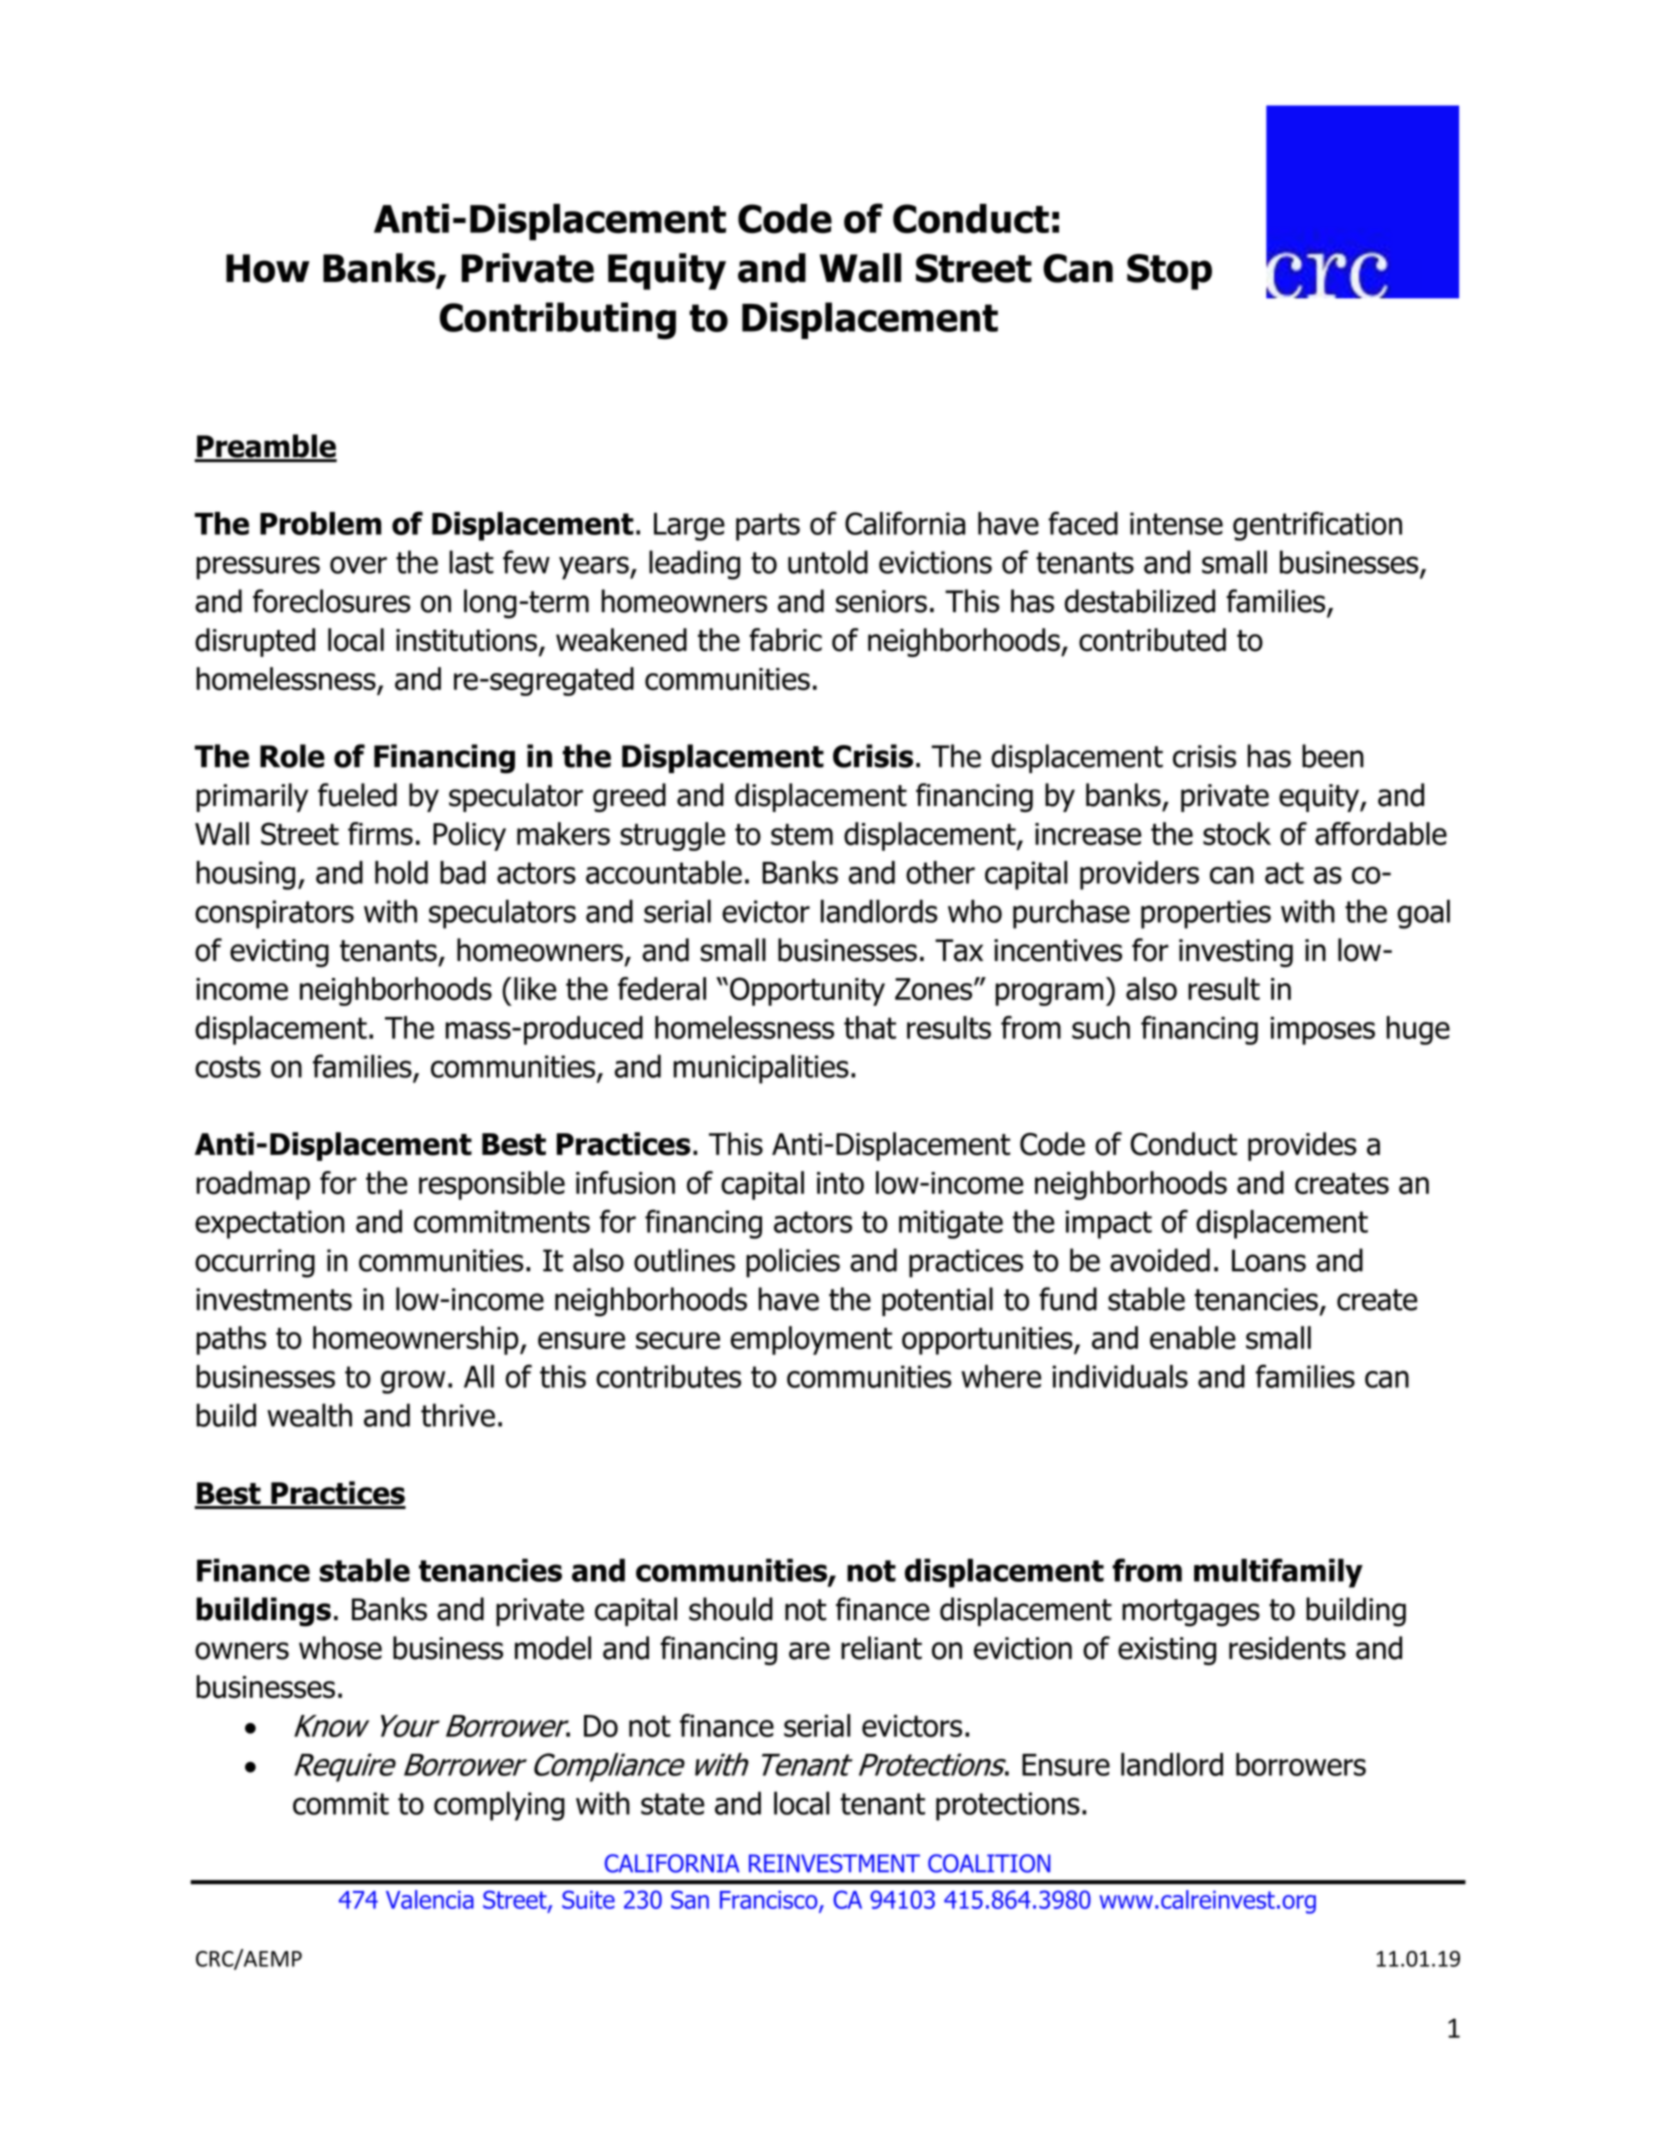 This image has height=2143, width=1656. Describe the element at coordinates (811, 1340) in the image. I see `employment` at that location.
